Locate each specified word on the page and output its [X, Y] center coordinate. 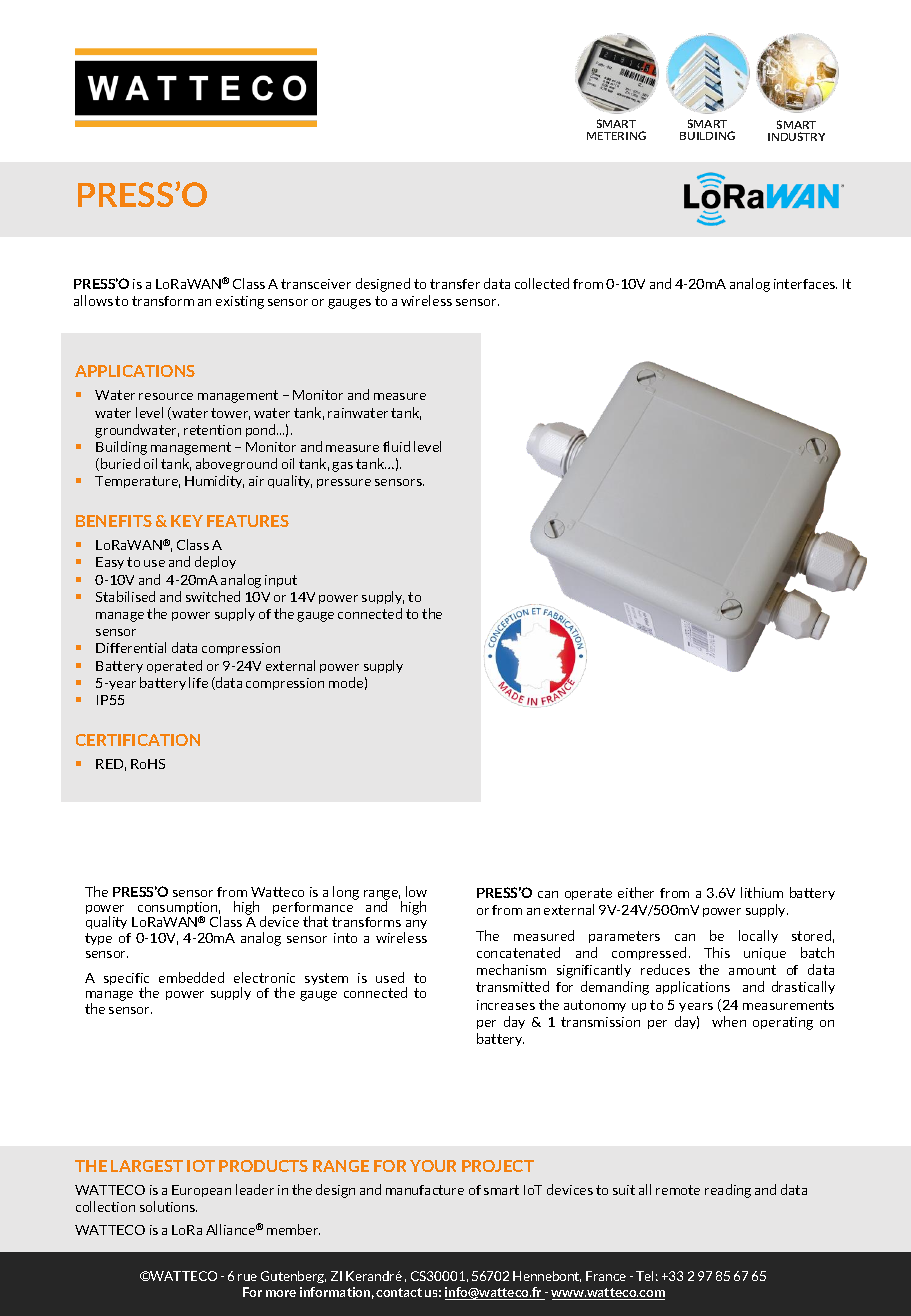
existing [240, 302]
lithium [762, 892]
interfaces [805, 284]
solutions [168, 1206]
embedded [191, 977]
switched [213, 596]
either [636, 892]
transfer [455, 284]
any [415, 926]
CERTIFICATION [138, 740]
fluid [396, 446]
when [729, 1021]
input [281, 581]
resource [166, 396]
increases [506, 1005]
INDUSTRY [796, 136]
